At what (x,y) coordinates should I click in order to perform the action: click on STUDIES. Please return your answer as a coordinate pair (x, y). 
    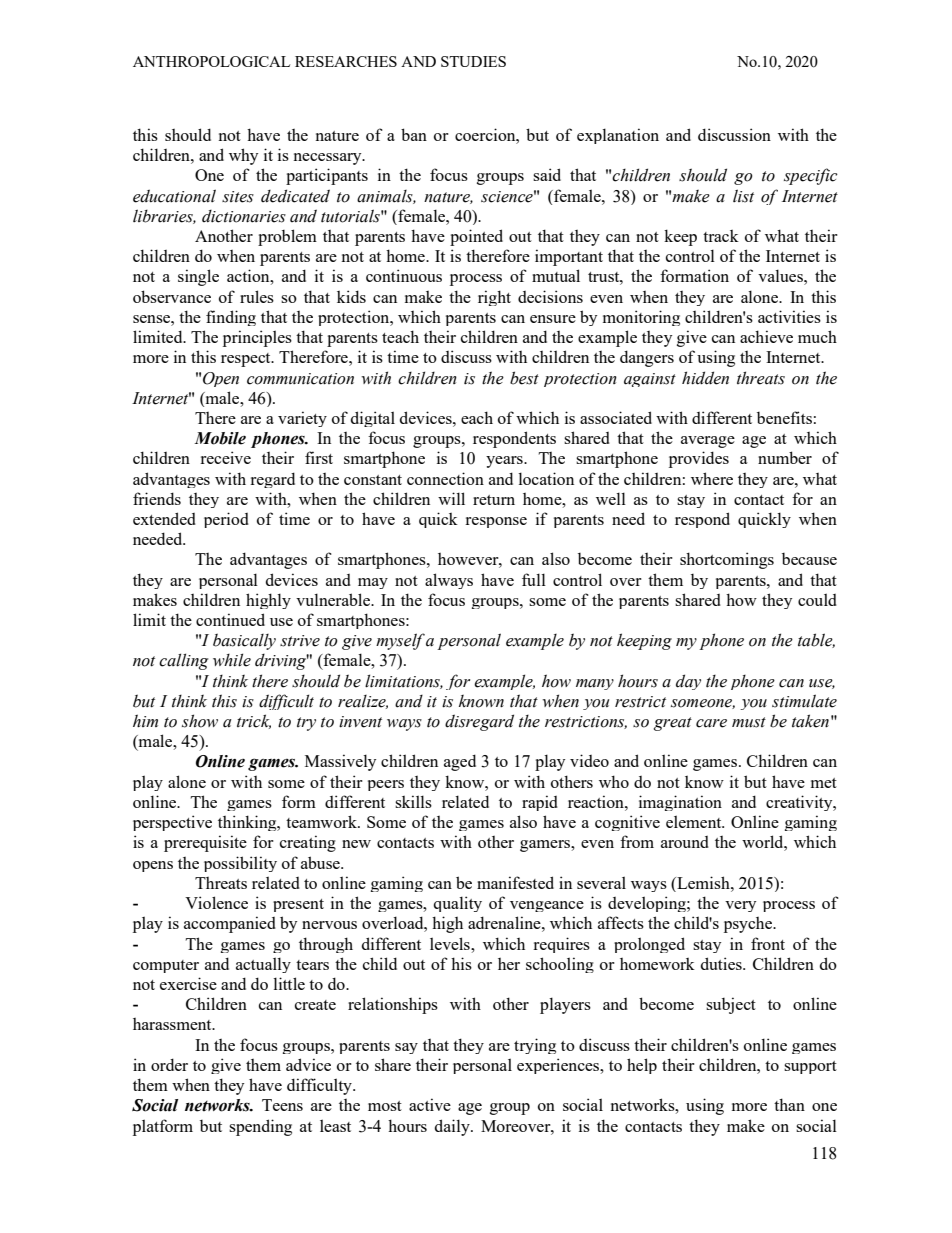
    Looking at the image, I should click on (473, 61).
